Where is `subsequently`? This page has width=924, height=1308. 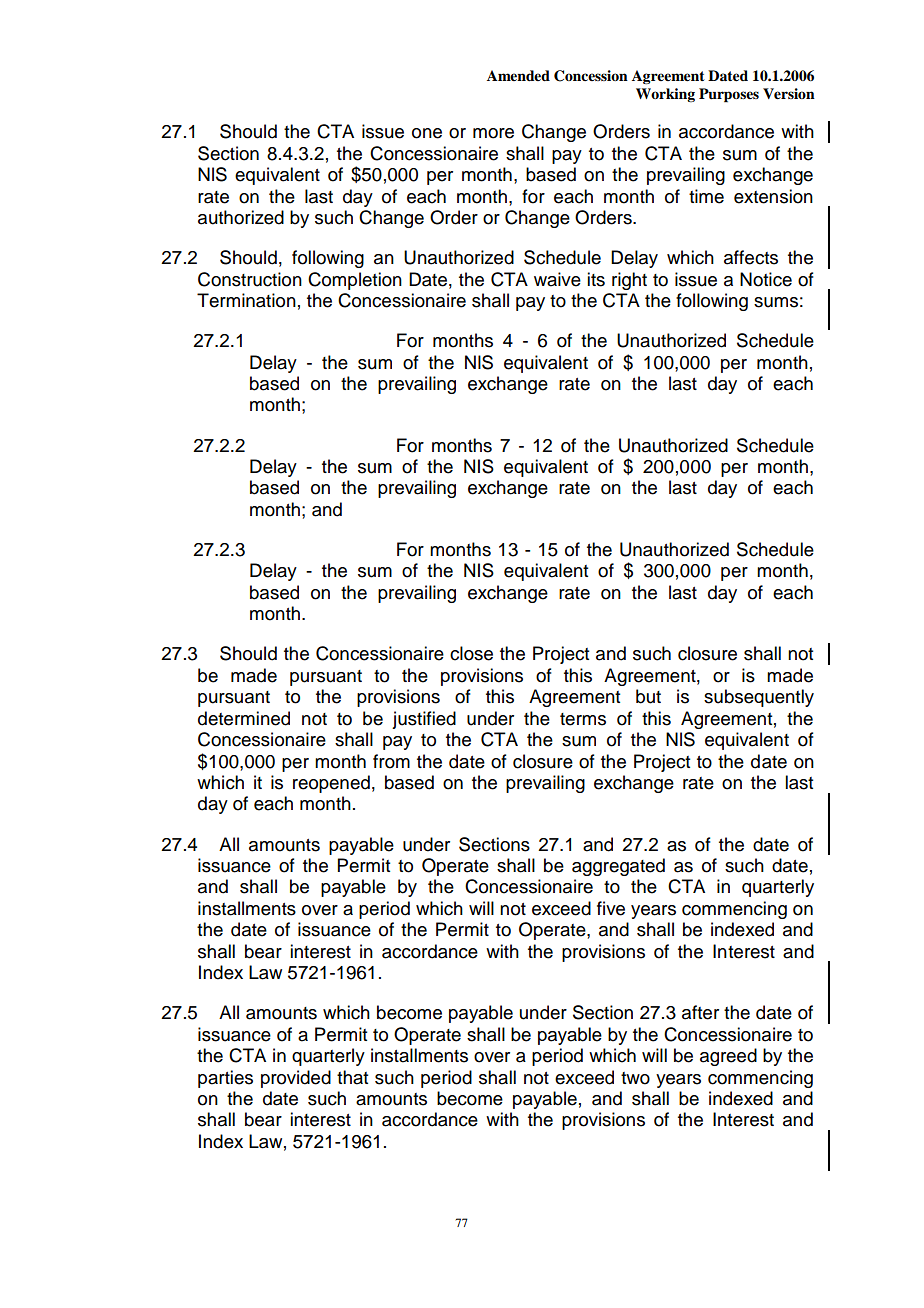 subsequently is located at coordinates (759, 698).
